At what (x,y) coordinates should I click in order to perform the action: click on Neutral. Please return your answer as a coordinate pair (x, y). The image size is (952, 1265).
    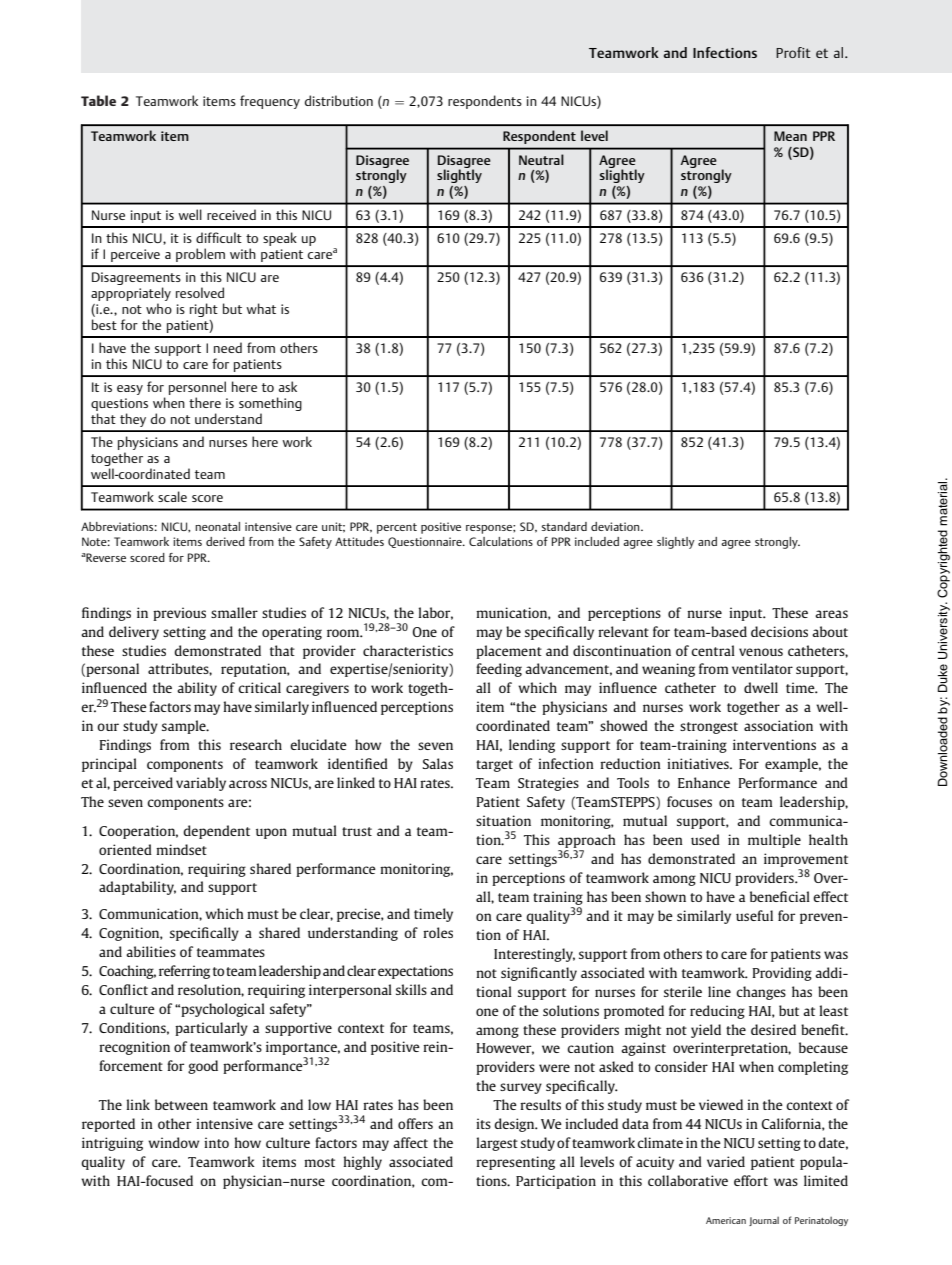
    Looking at the image, I should click on (541, 159).
